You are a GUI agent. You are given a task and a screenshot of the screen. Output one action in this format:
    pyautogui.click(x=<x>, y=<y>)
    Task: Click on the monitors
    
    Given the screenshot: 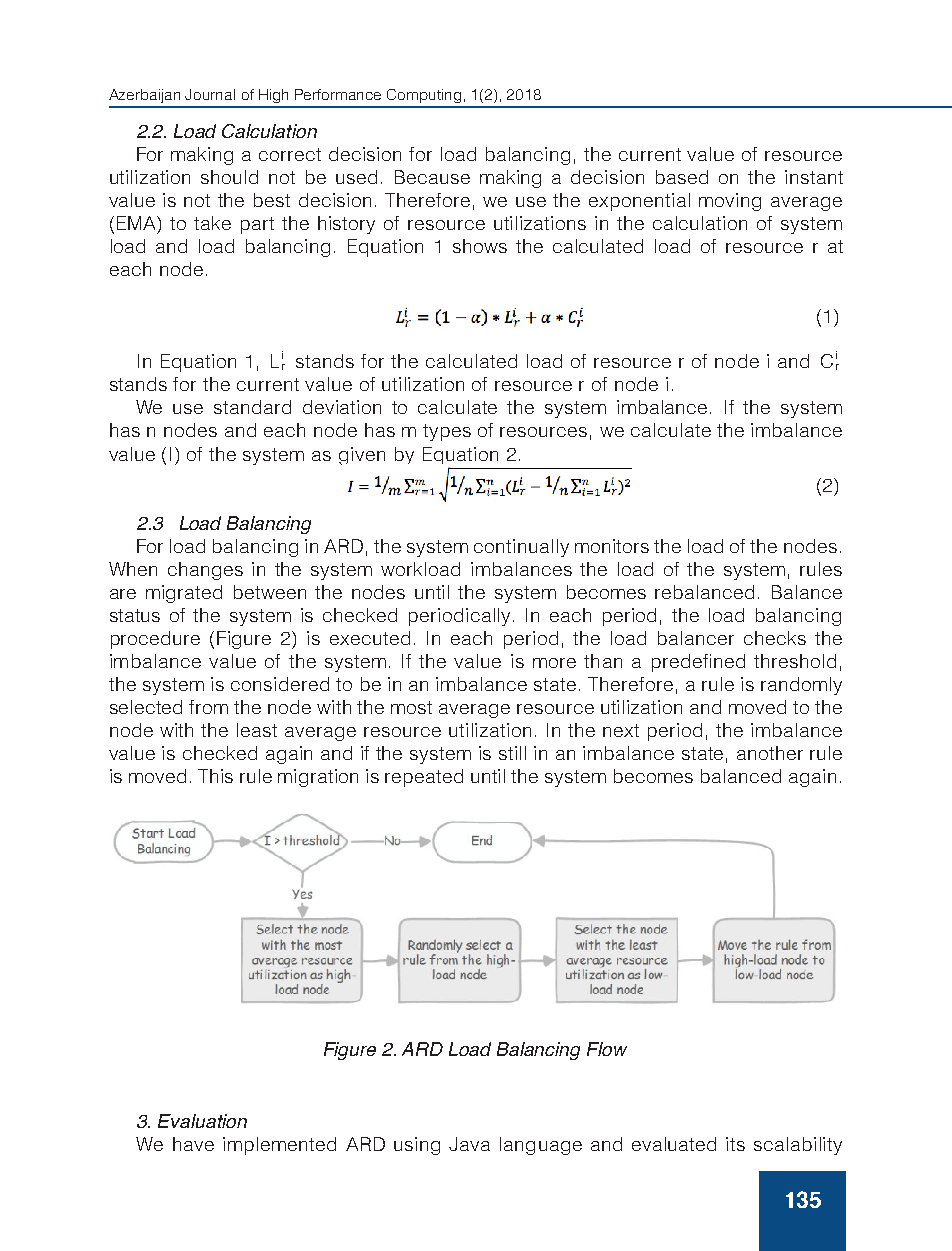 What is the action you would take?
    pyautogui.click(x=612, y=546)
